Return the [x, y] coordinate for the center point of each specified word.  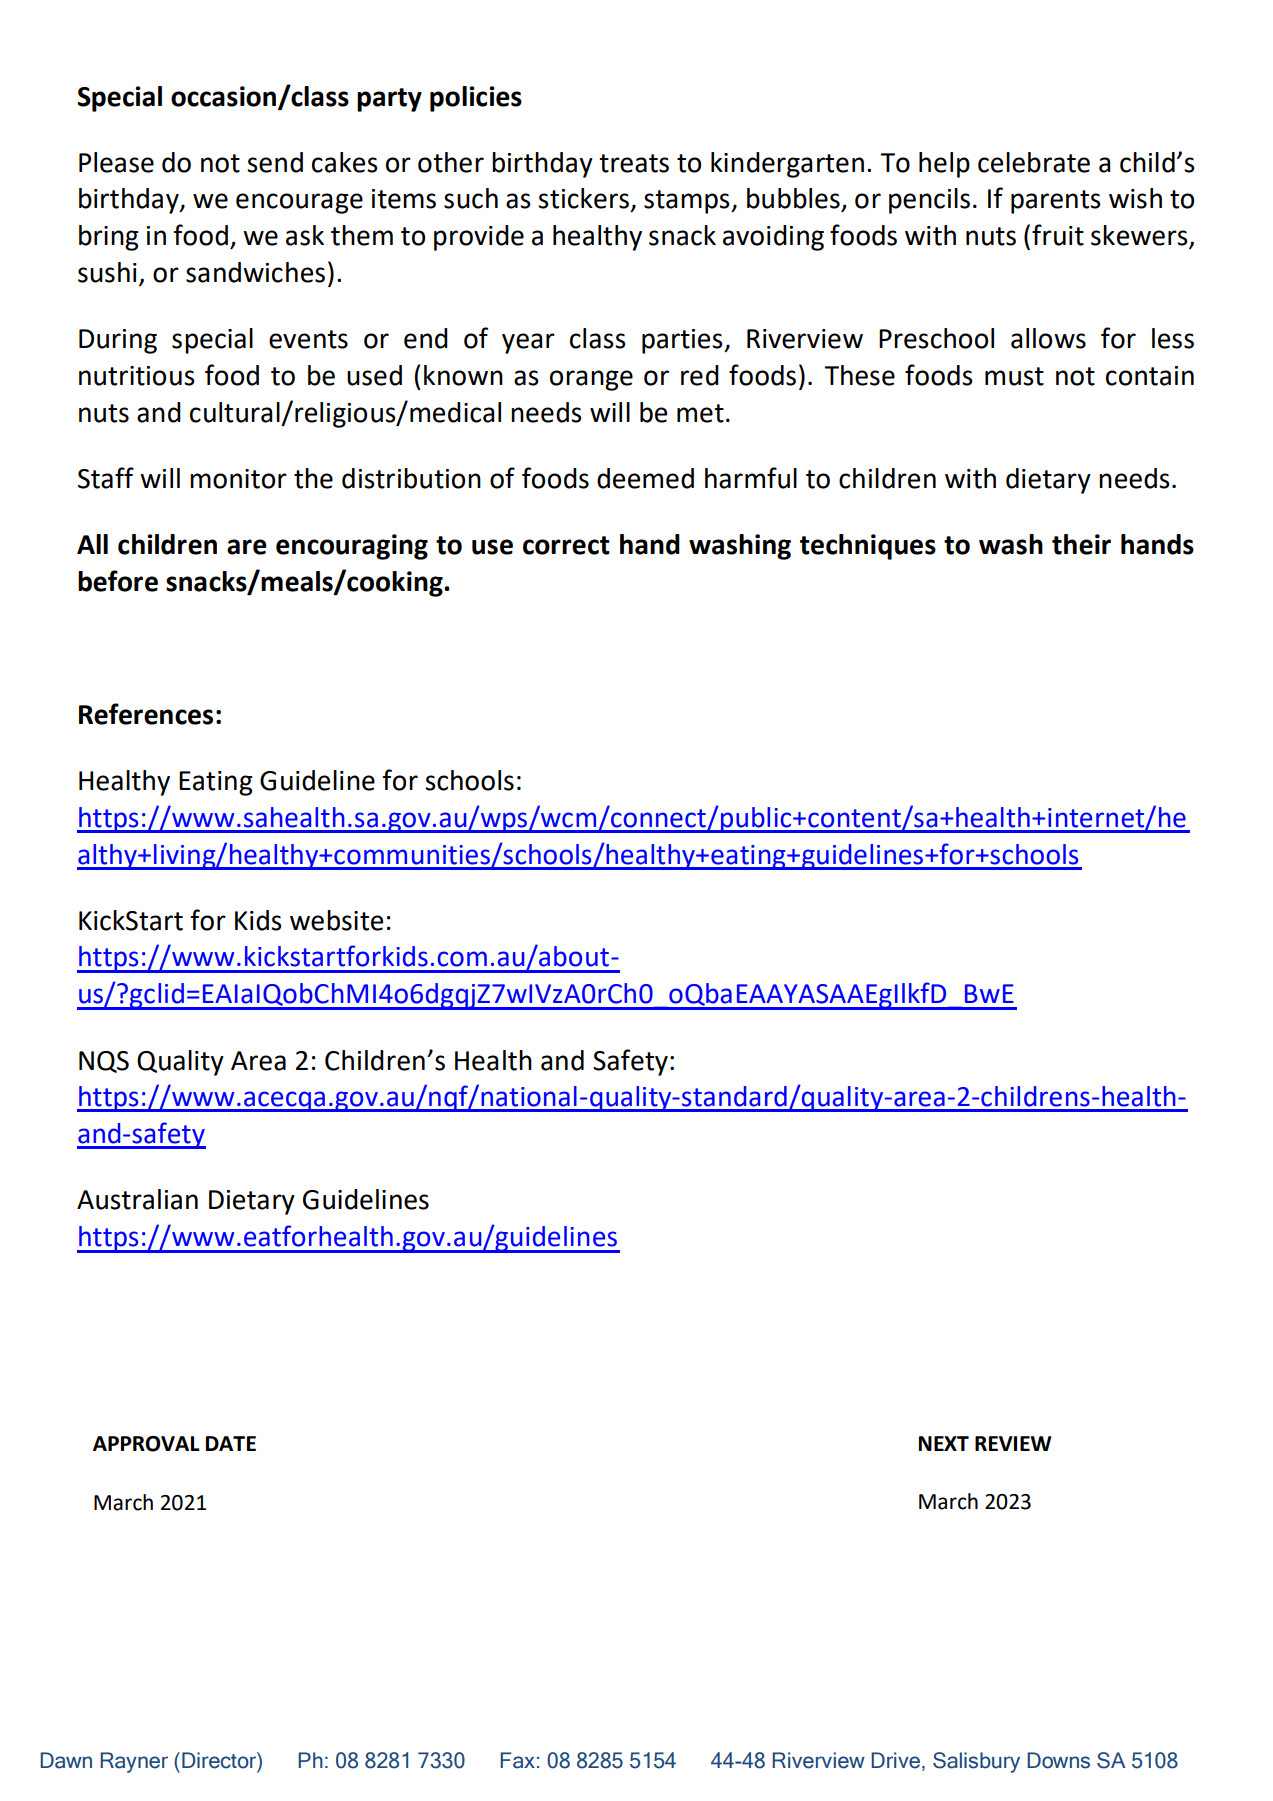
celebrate [1034, 162]
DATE [231, 1443]
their [1081, 544]
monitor [238, 479]
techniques [868, 547]
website [336, 920]
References [146, 714]
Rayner [134, 1762]
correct [566, 545]
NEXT [944, 1443]
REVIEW [1013, 1443]
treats [634, 163]
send [275, 162]
